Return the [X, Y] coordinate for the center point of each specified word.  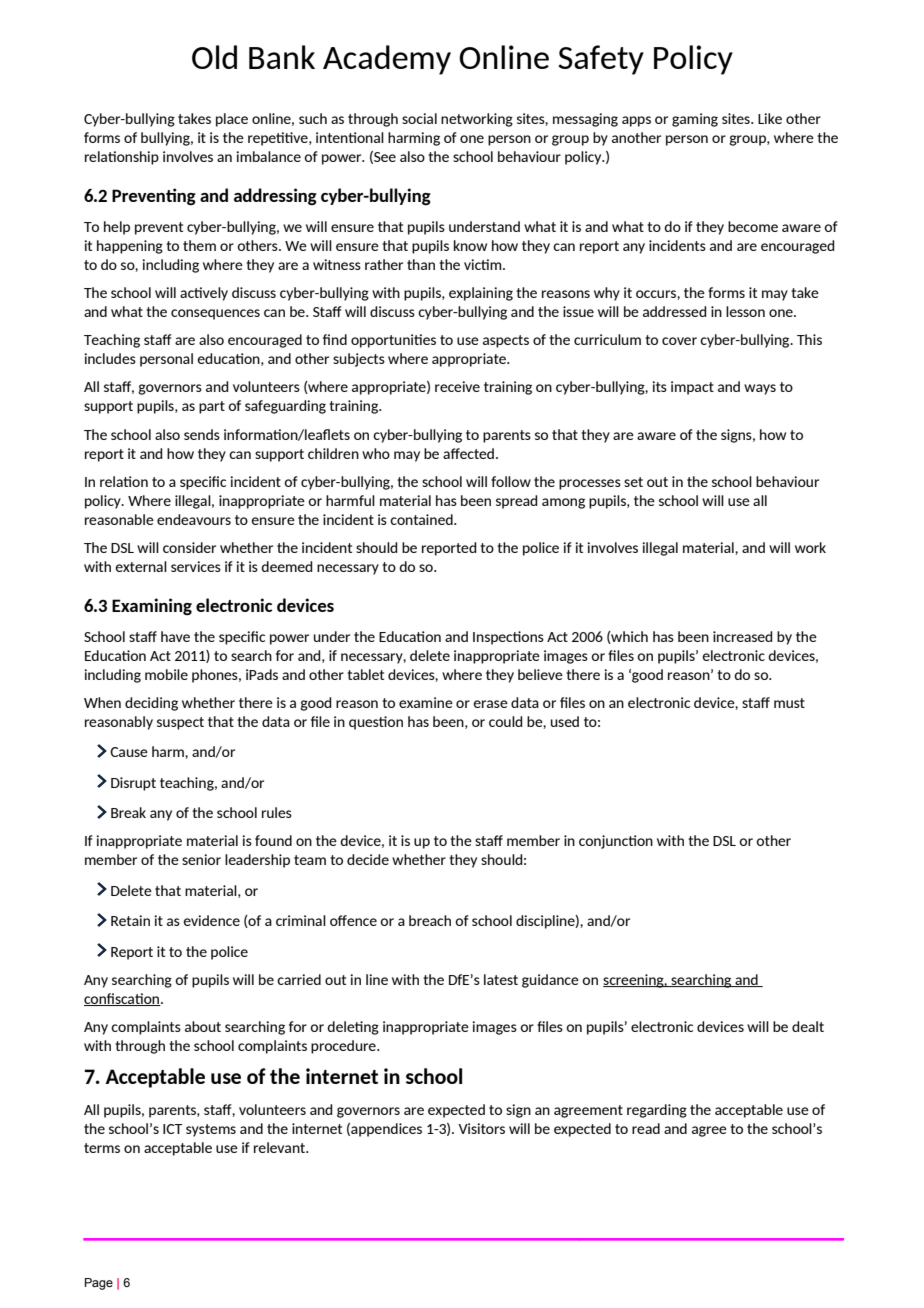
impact [692, 388]
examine [426, 702]
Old [214, 57]
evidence [211, 920]
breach [430, 920]
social [419, 118]
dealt [808, 1026]
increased [742, 636]
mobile [166, 674]
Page [99, 1284]
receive [457, 386]
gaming [695, 120]
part [212, 407]
